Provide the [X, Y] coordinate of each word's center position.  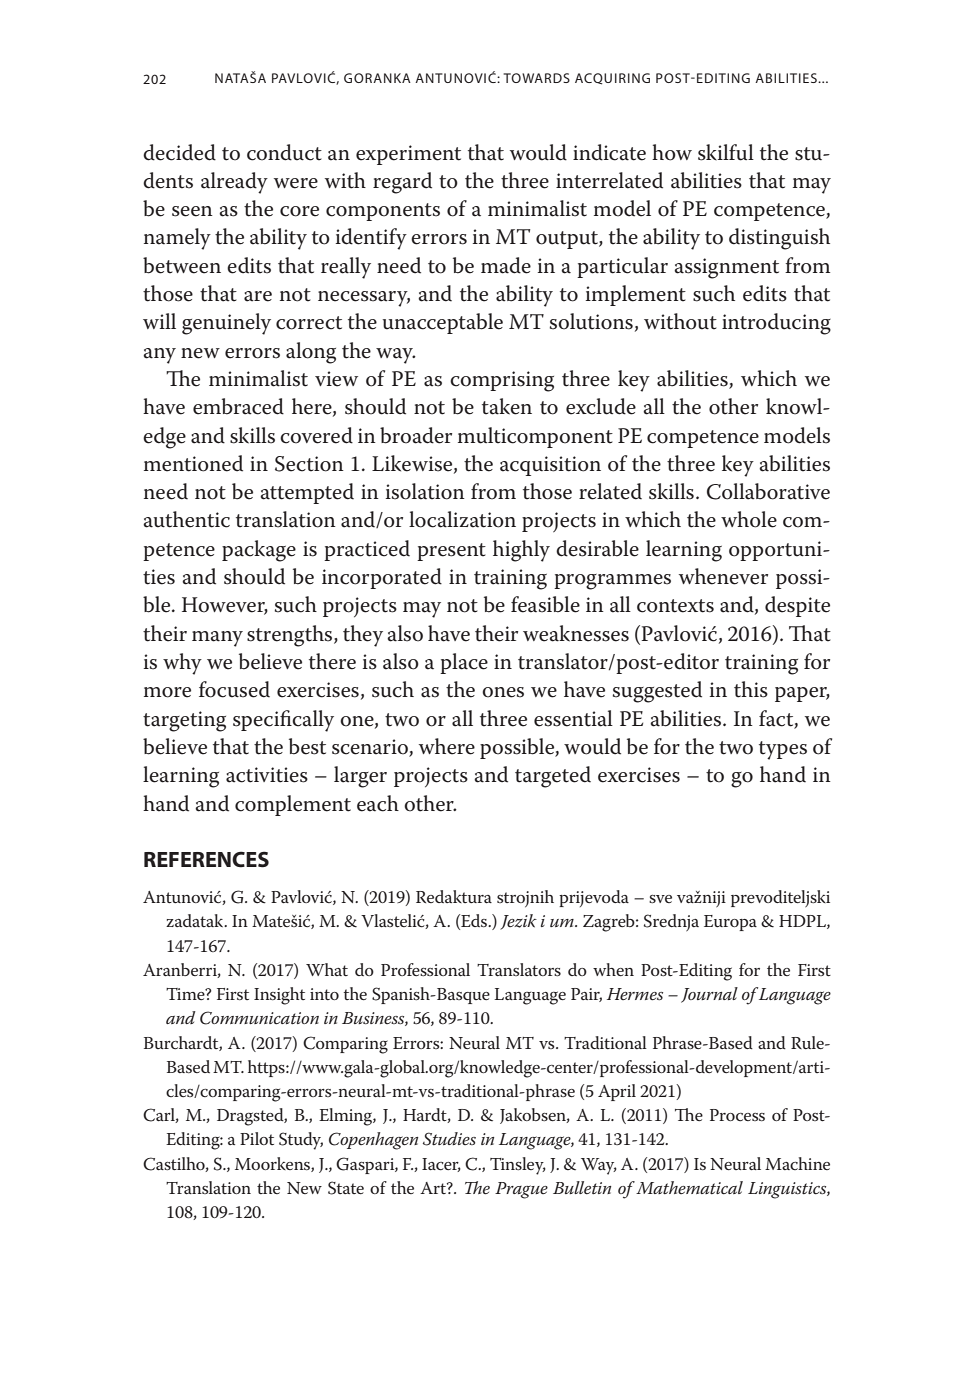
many [217, 639]
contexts [675, 606]
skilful [726, 152]
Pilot [257, 1138]
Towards [536, 78]
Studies [449, 1139]
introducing [776, 324]
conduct [284, 152]
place [464, 663]
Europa [730, 923]
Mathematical [689, 1188]
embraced [238, 406]
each [378, 803]
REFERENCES [206, 859]
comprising [502, 381]
